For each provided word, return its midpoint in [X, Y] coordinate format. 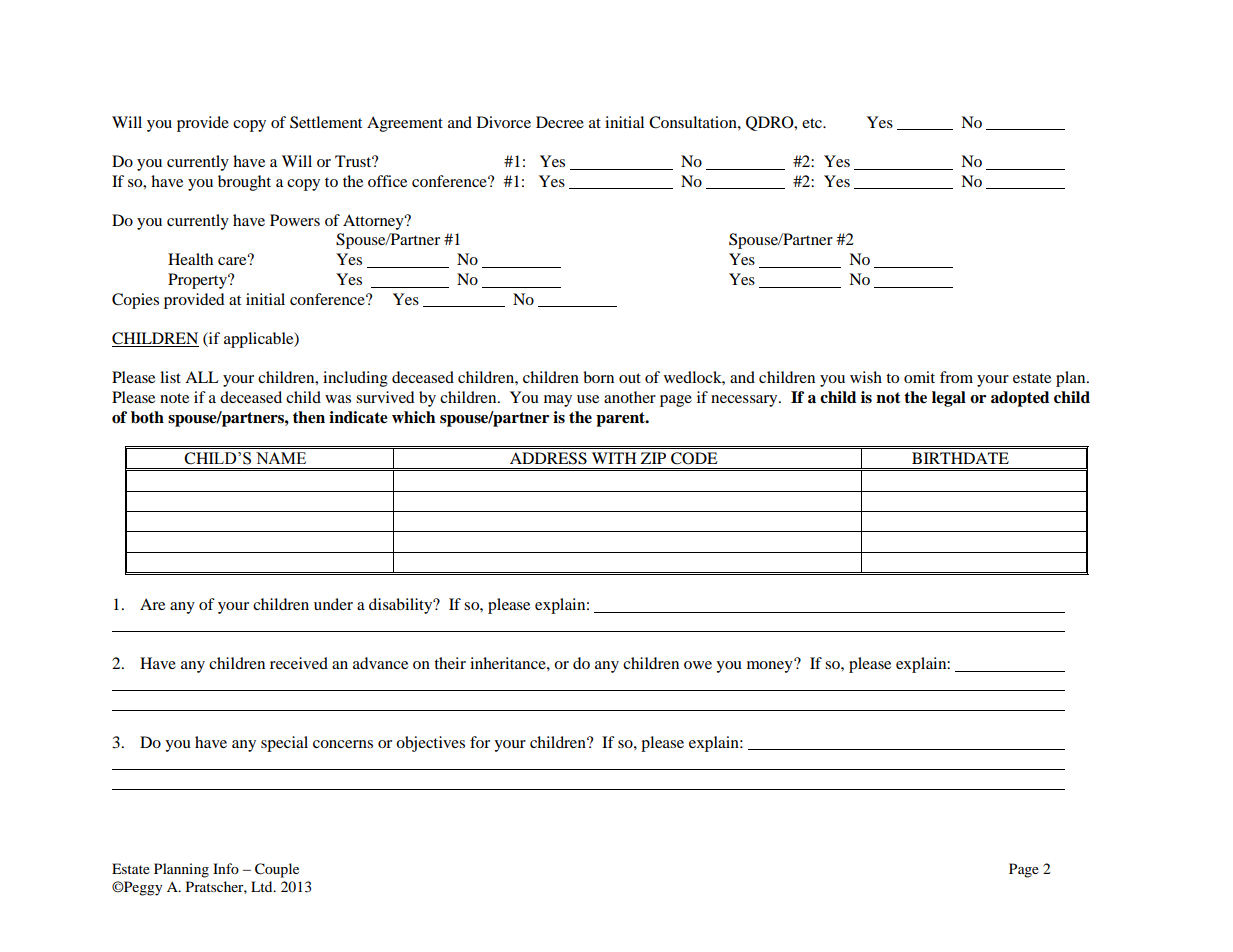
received [299, 663]
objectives [430, 744]
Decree [560, 122]
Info [226, 868]
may [558, 401]
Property [198, 281]
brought [244, 183]
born [598, 377]
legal [949, 399]
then [309, 417]
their [450, 663]
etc [813, 123]
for [480, 742]
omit [919, 377]
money [771, 666]
